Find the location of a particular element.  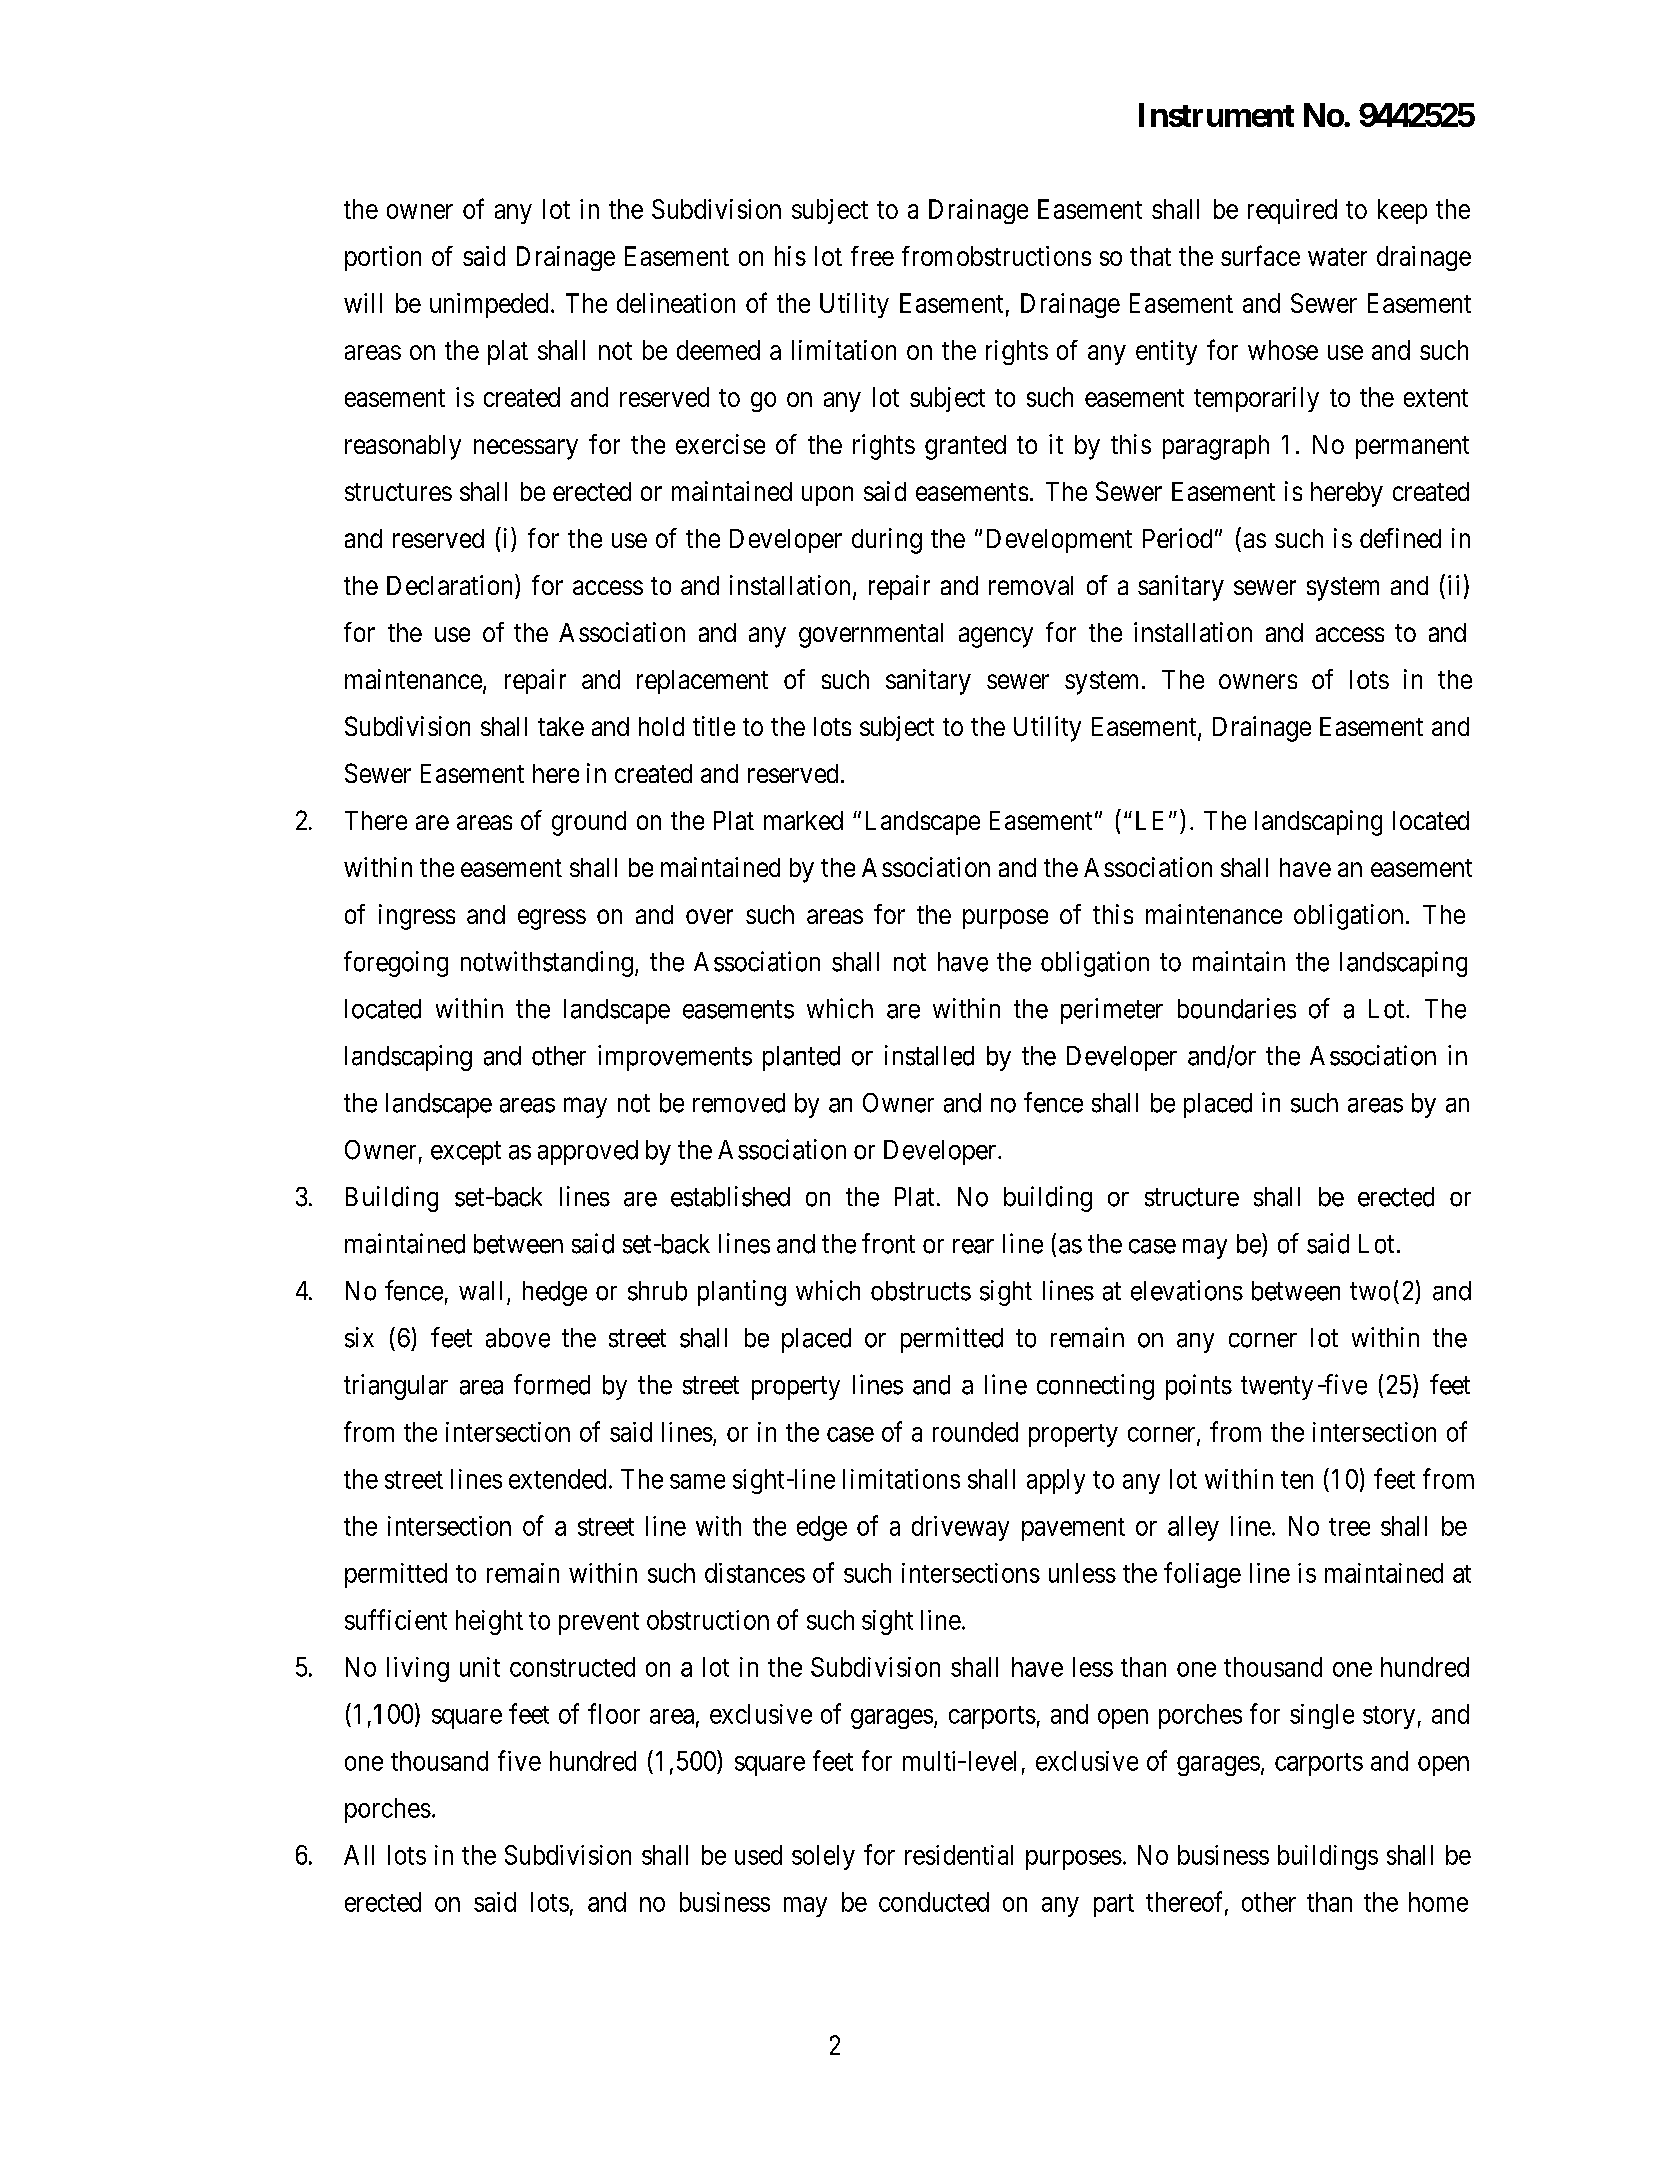

free is located at coordinates (872, 256).
